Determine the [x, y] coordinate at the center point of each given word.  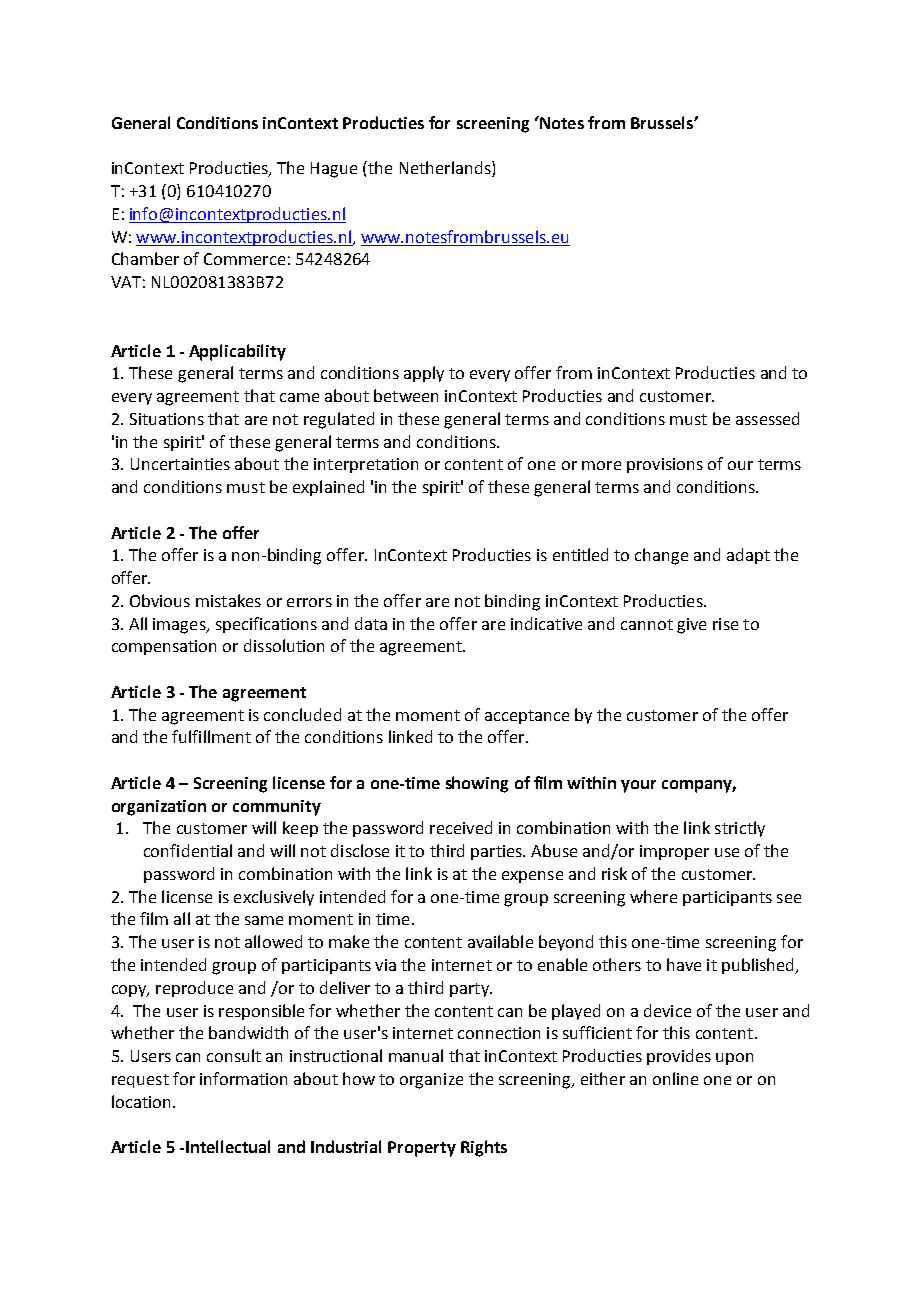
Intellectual [228, 1146]
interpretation [366, 465]
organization [159, 808]
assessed [767, 418]
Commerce [244, 259]
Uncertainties [180, 464]
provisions [665, 465]
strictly [740, 829]
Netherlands [446, 169]
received [461, 827]
